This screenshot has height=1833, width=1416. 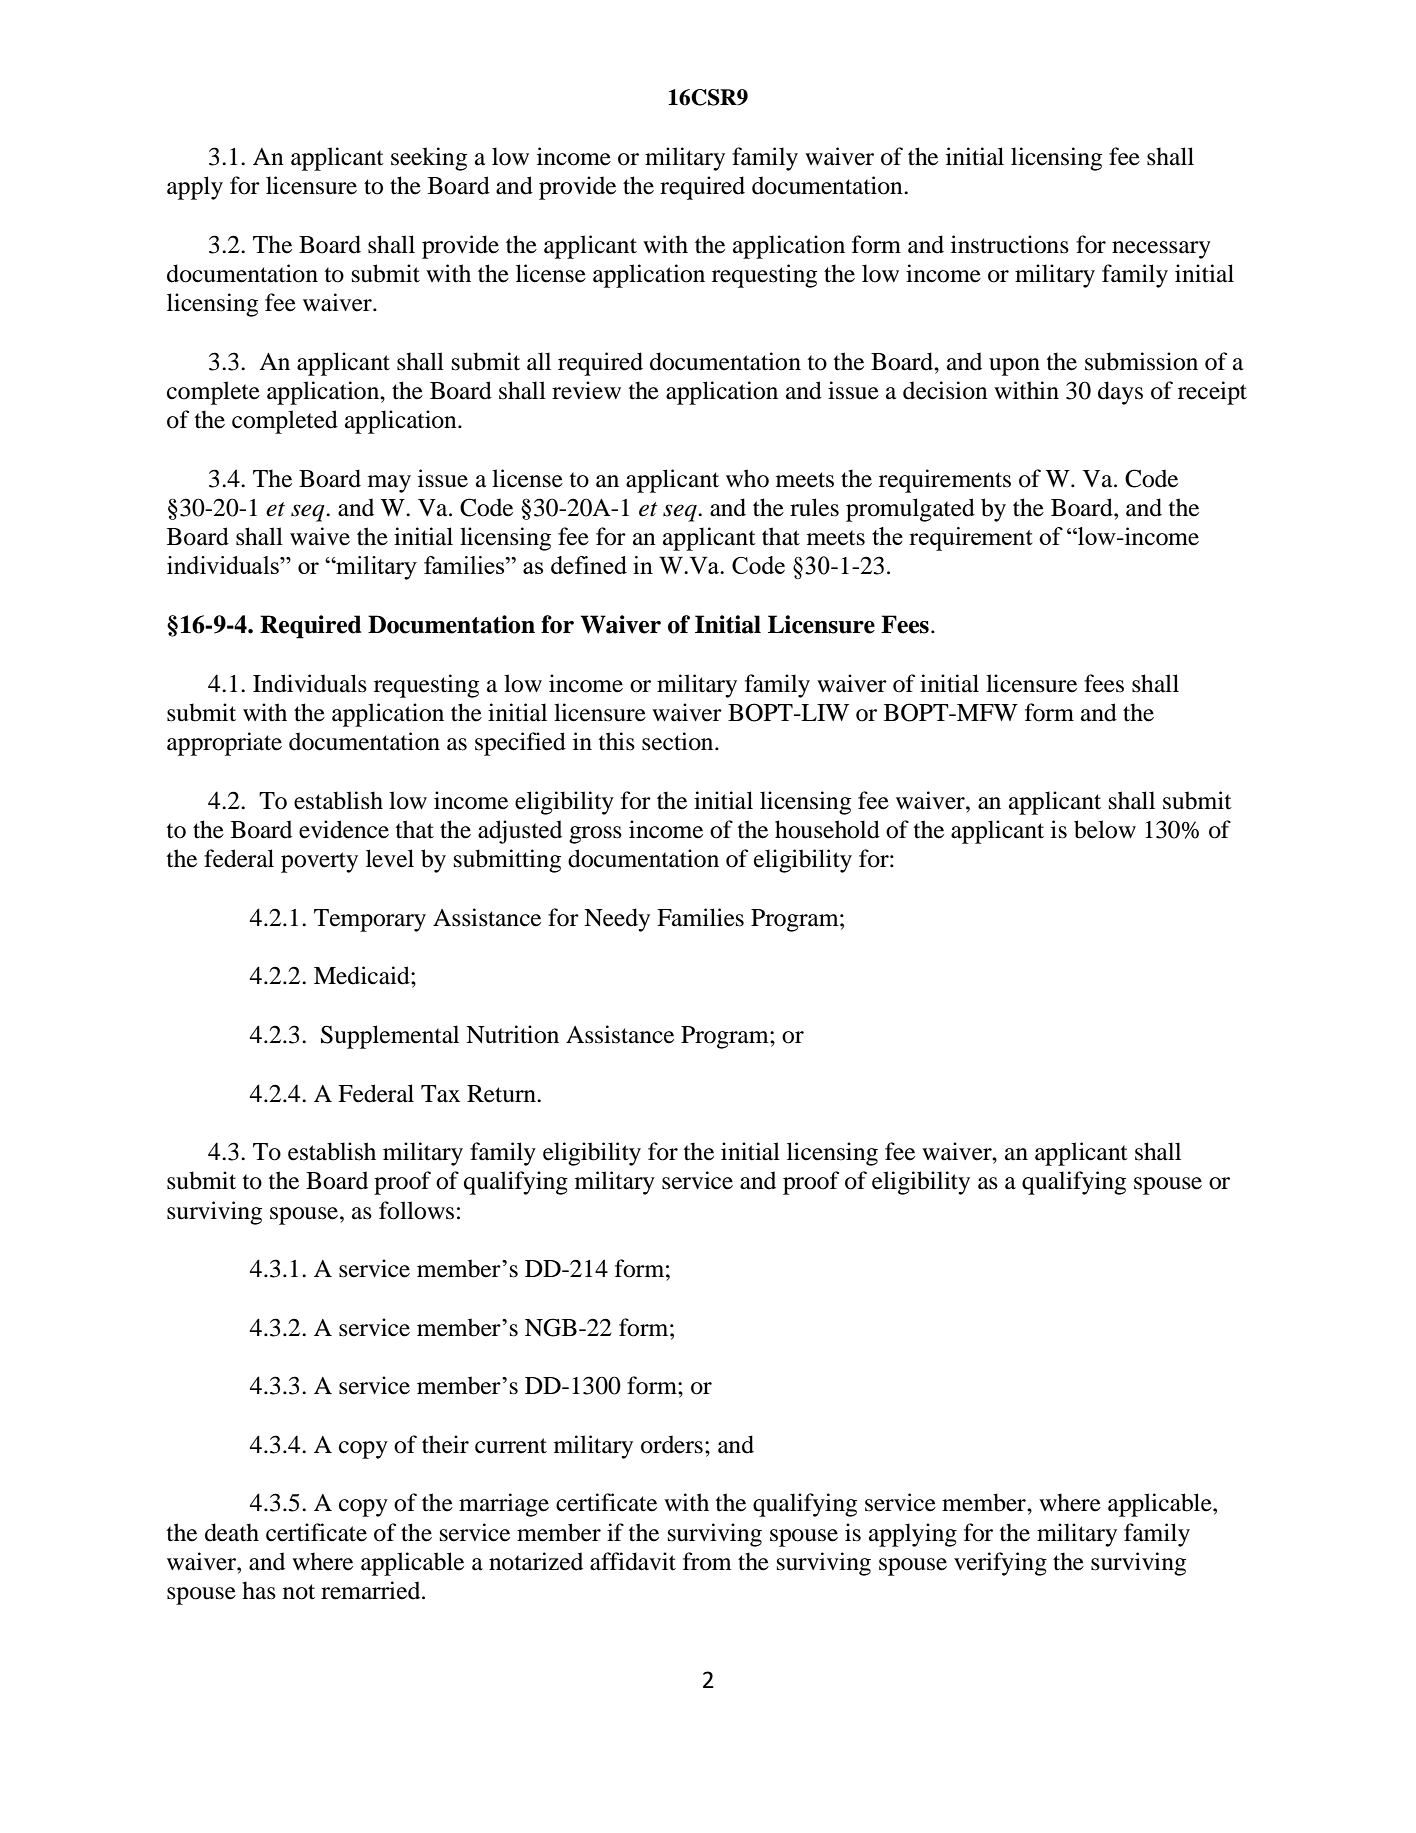 What do you see at coordinates (1105, 829) in the screenshot?
I see `below` at bounding box center [1105, 829].
